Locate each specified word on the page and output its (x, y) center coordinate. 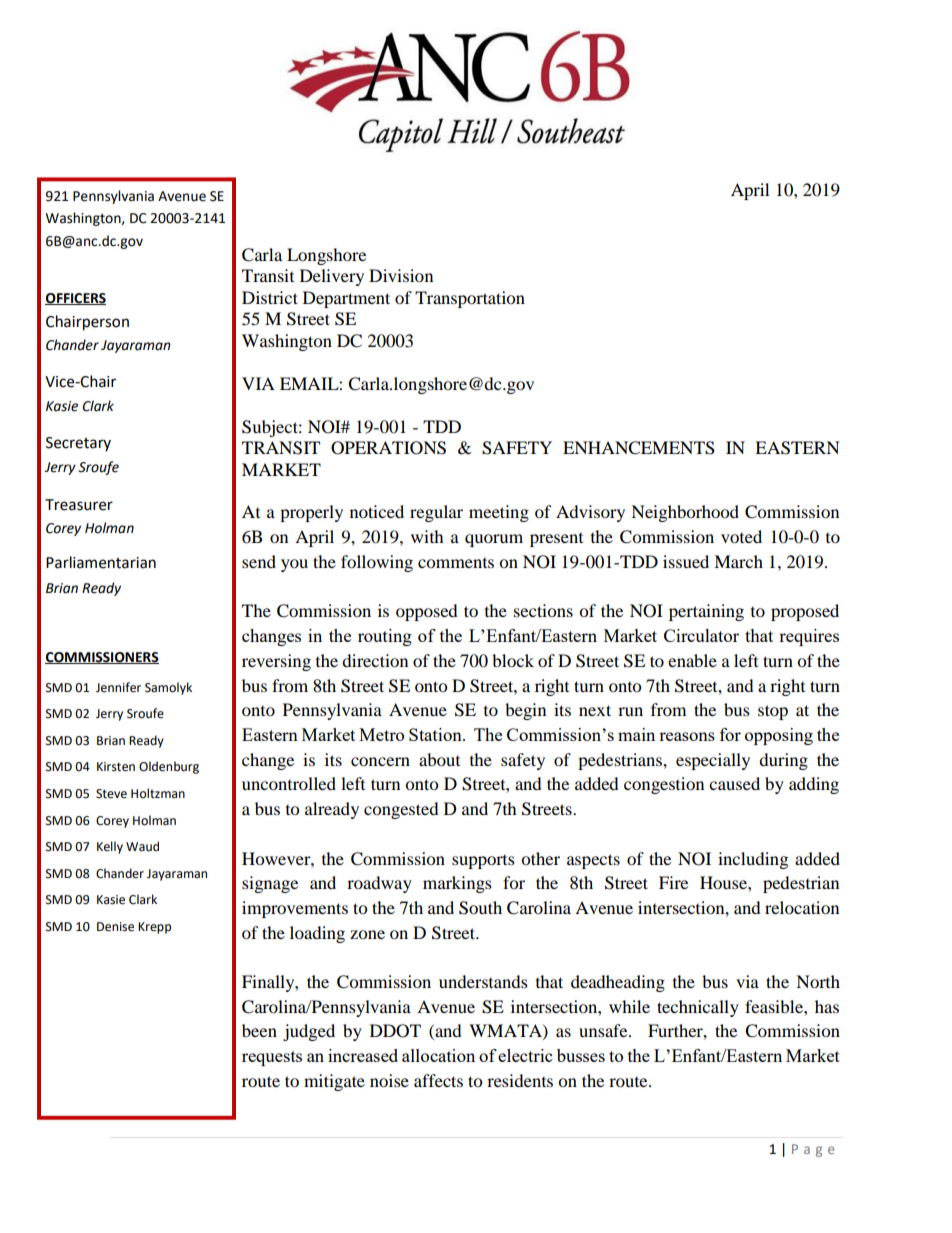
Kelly (110, 847)
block (513, 660)
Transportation (470, 299)
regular (436, 513)
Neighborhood (685, 513)
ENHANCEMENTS (639, 448)
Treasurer (79, 505)
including (753, 860)
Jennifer (118, 687)
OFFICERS (75, 299)
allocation (438, 1055)
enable (692, 660)
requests (272, 1058)
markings (457, 884)
